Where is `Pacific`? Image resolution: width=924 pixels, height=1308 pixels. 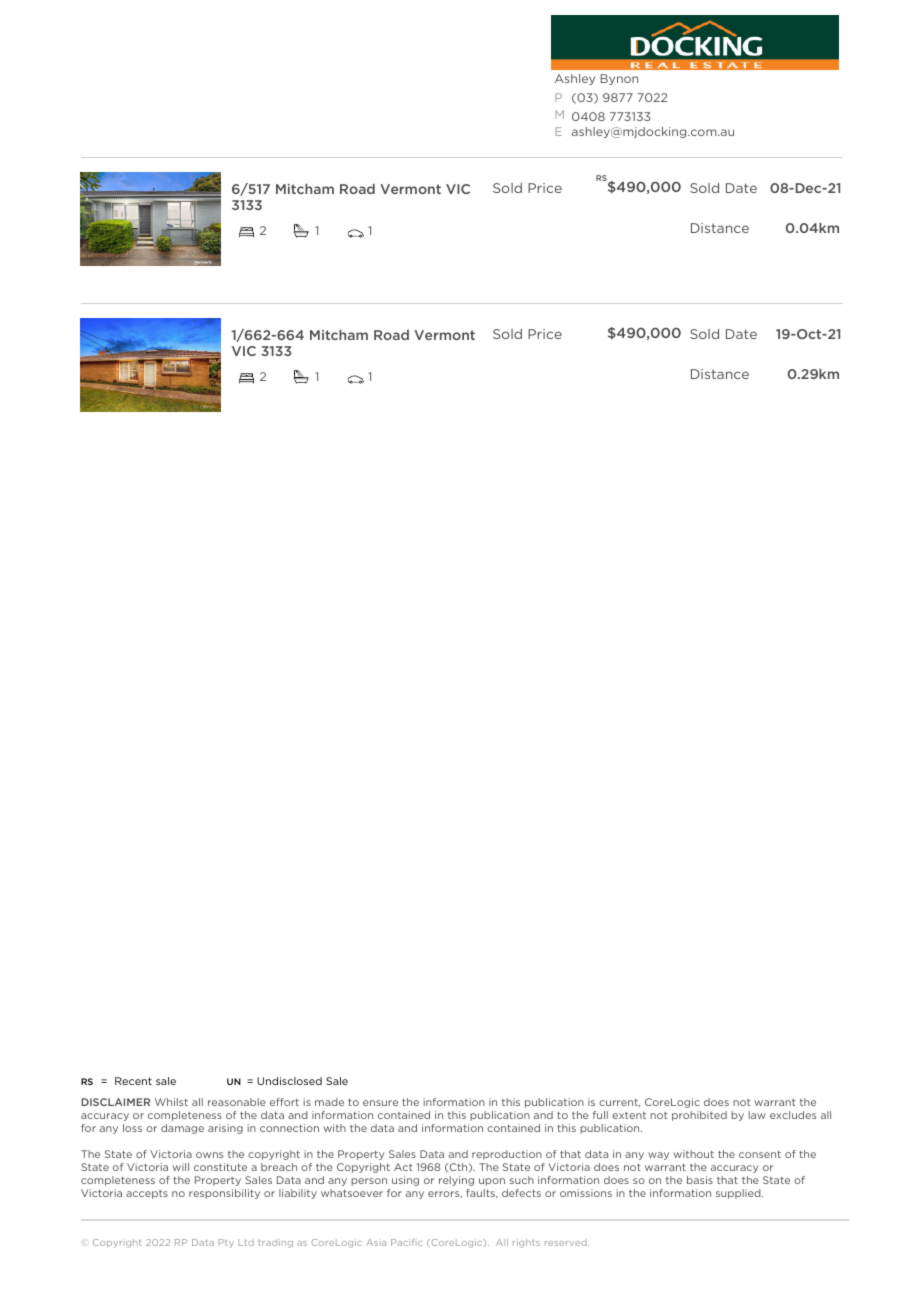
Pacific is located at coordinates (407, 1242).
